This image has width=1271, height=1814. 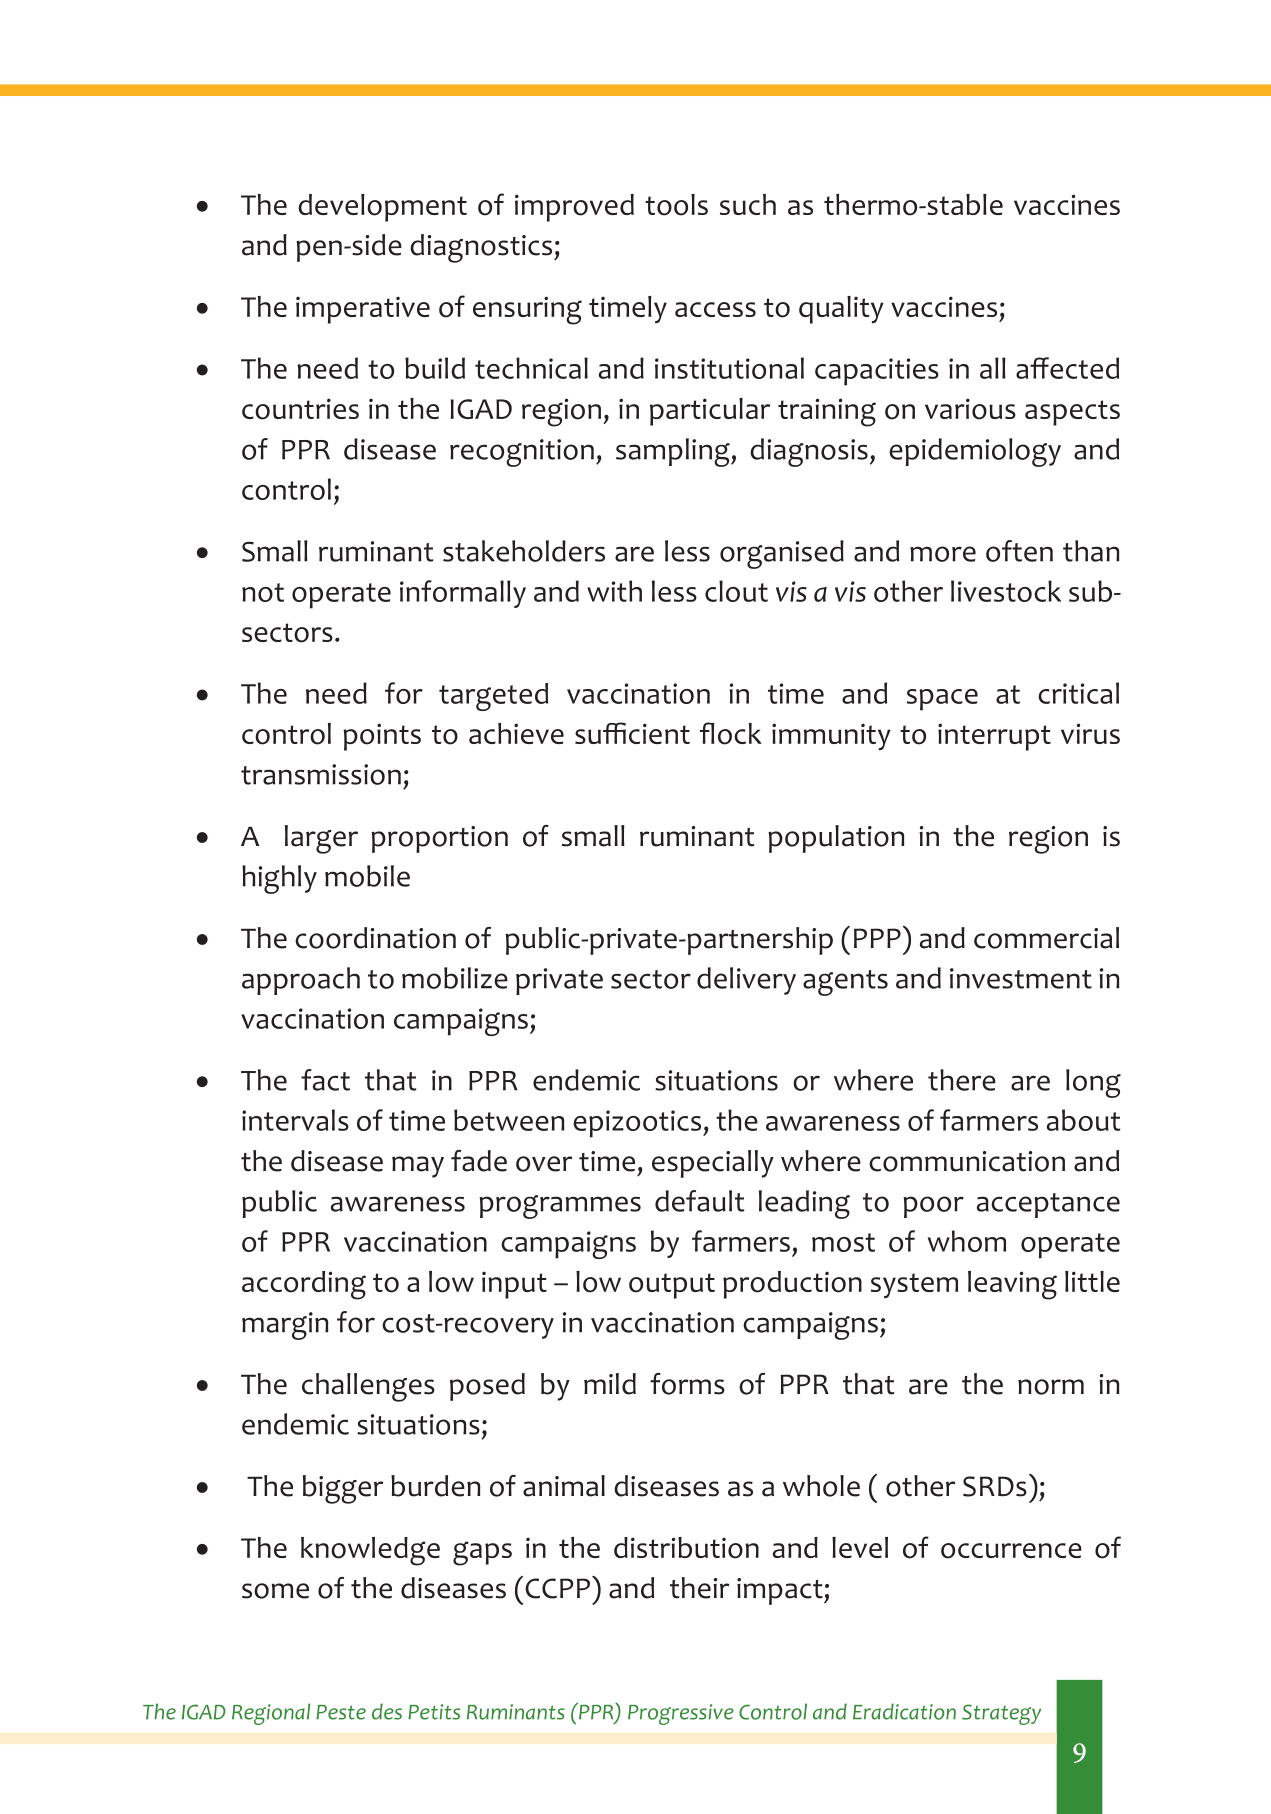 What do you see at coordinates (699, 1201) in the image?
I see `default` at bounding box center [699, 1201].
